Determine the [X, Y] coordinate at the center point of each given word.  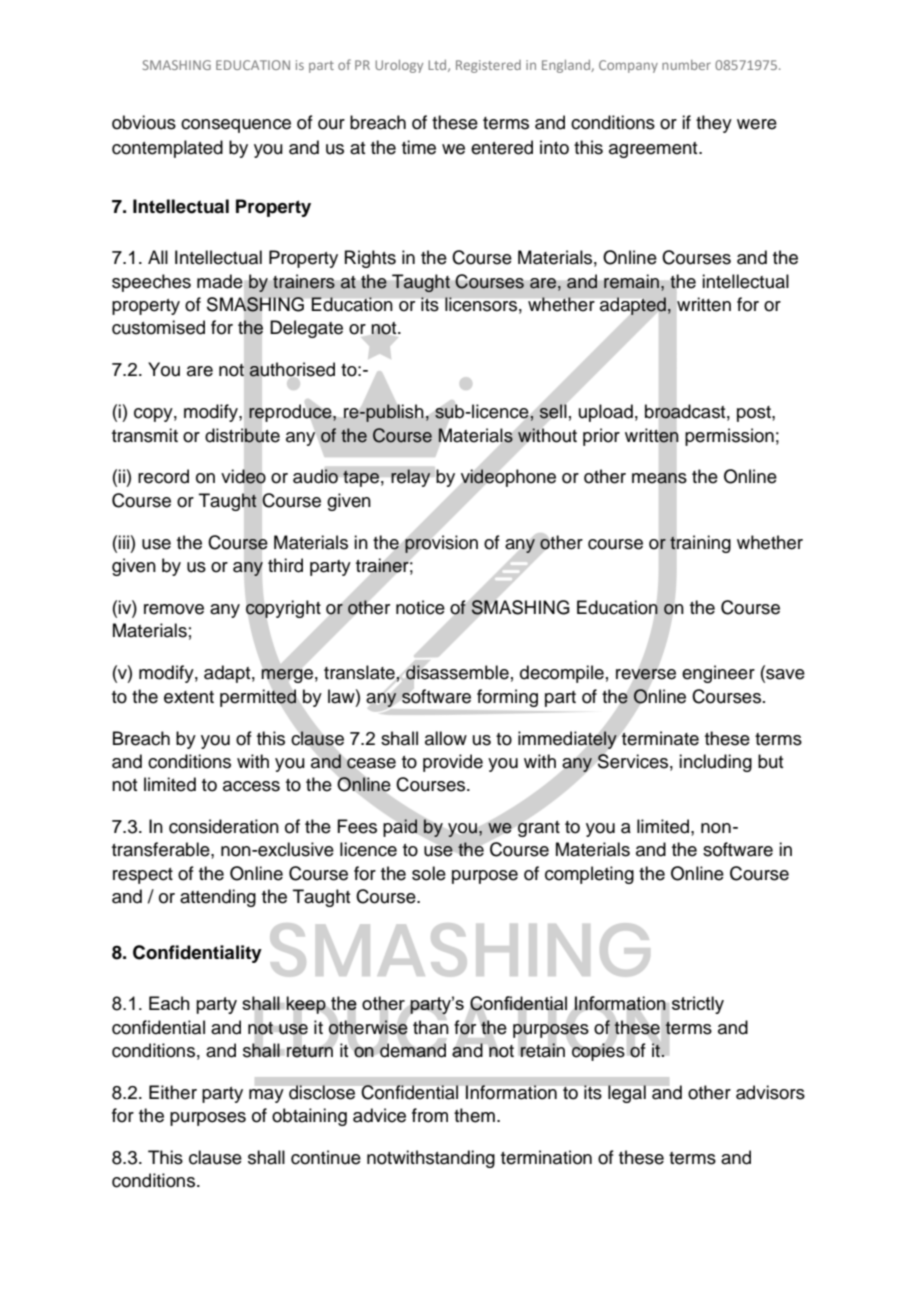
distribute [242, 435]
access [251, 786]
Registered [488, 66]
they [714, 124]
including [715, 763]
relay [411, 478]
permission [729, 437]
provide [453, 763]
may [266, 1096]
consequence [236, 126]
